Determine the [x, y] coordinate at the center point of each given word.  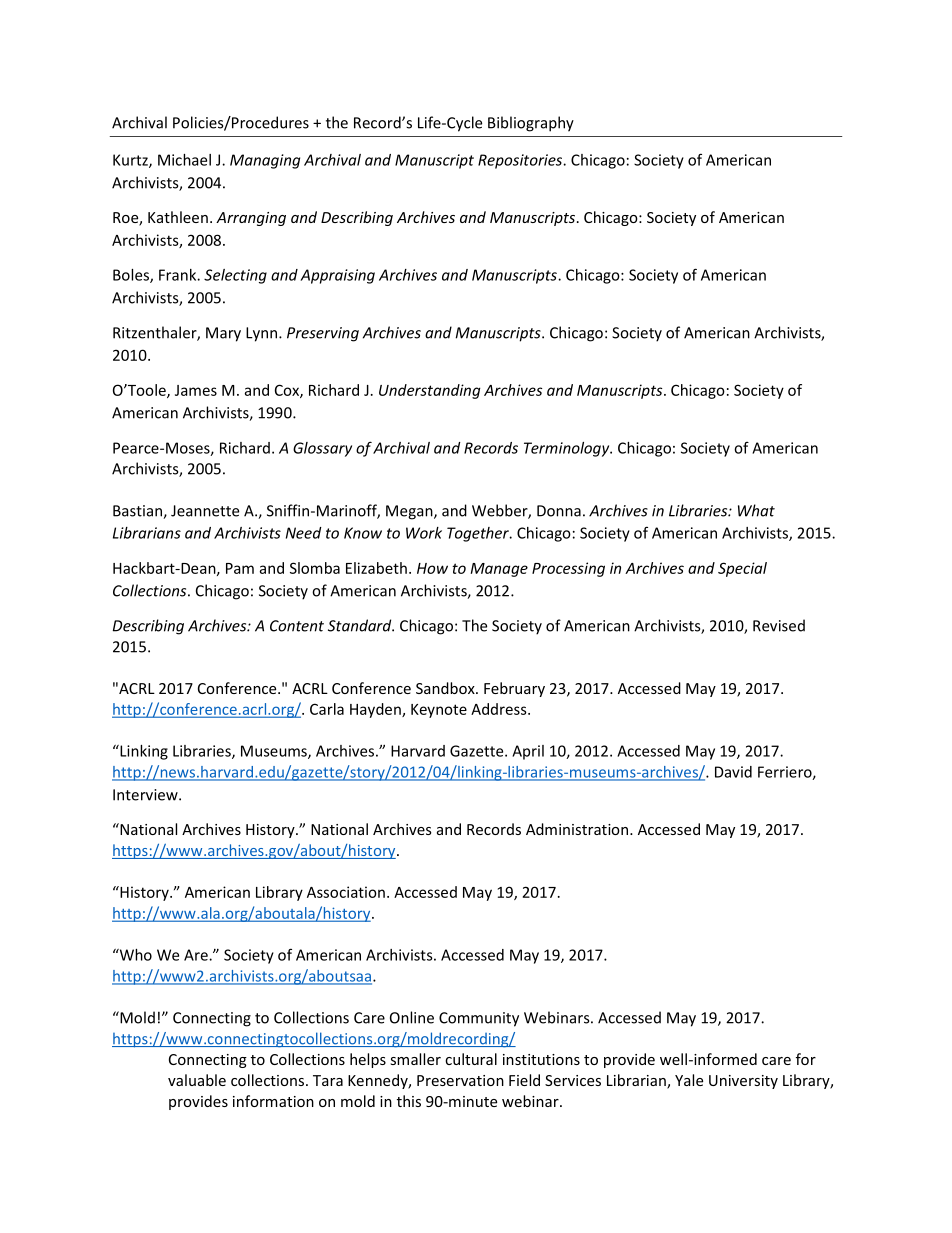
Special [742, 569]
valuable [197, 1080]
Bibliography [531, 124]
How [432, 568]
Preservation [460, 1080]
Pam [240, 568]
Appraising [337, 276]
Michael [184, 160]
